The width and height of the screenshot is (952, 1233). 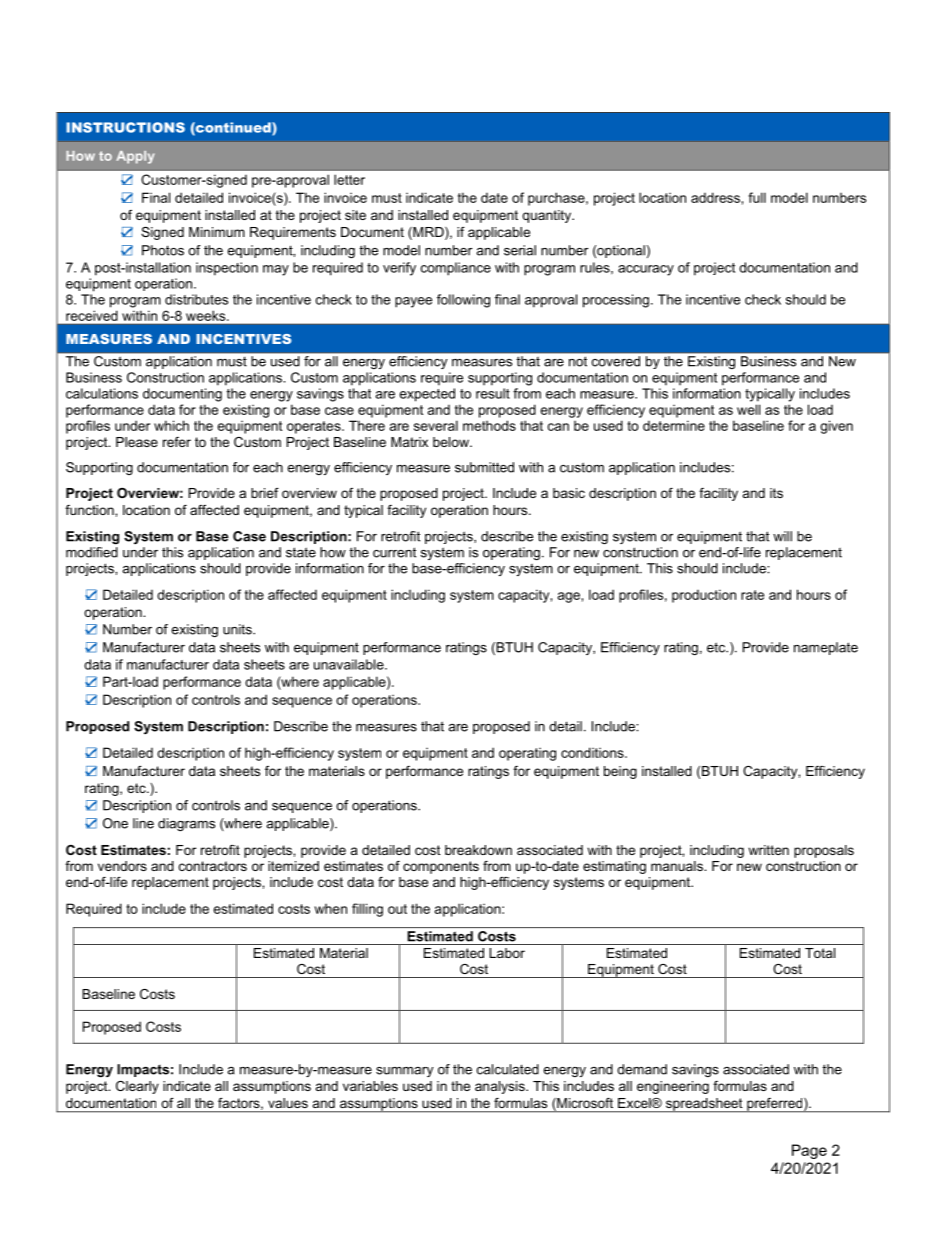 What do you see at coordinates (428, 233) in the screenshot?
I see `MRD` at bounding box center [428, 233].
